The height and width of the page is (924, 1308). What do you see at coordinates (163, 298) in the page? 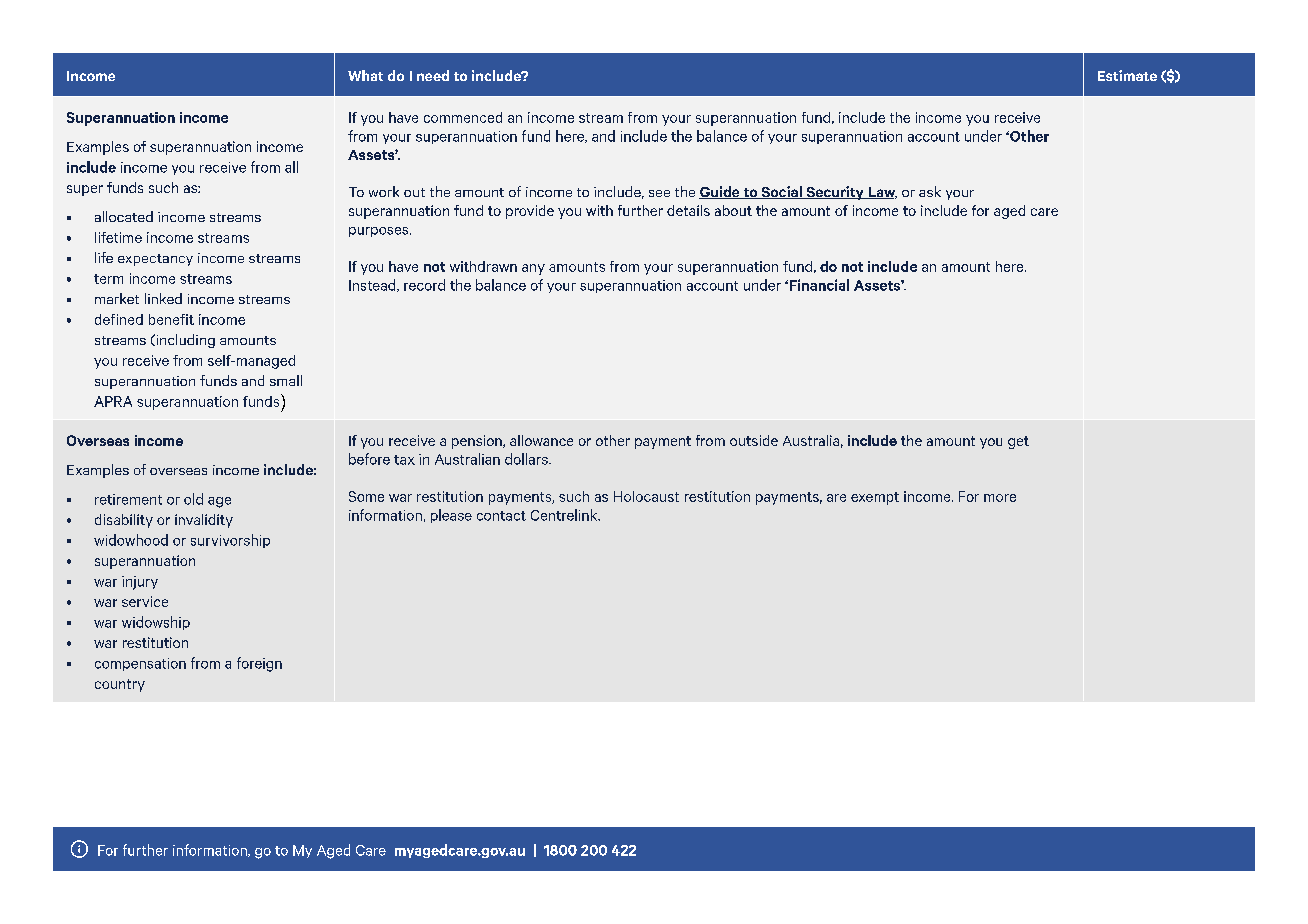
I see `linked` at bounding box center [163, 298].
